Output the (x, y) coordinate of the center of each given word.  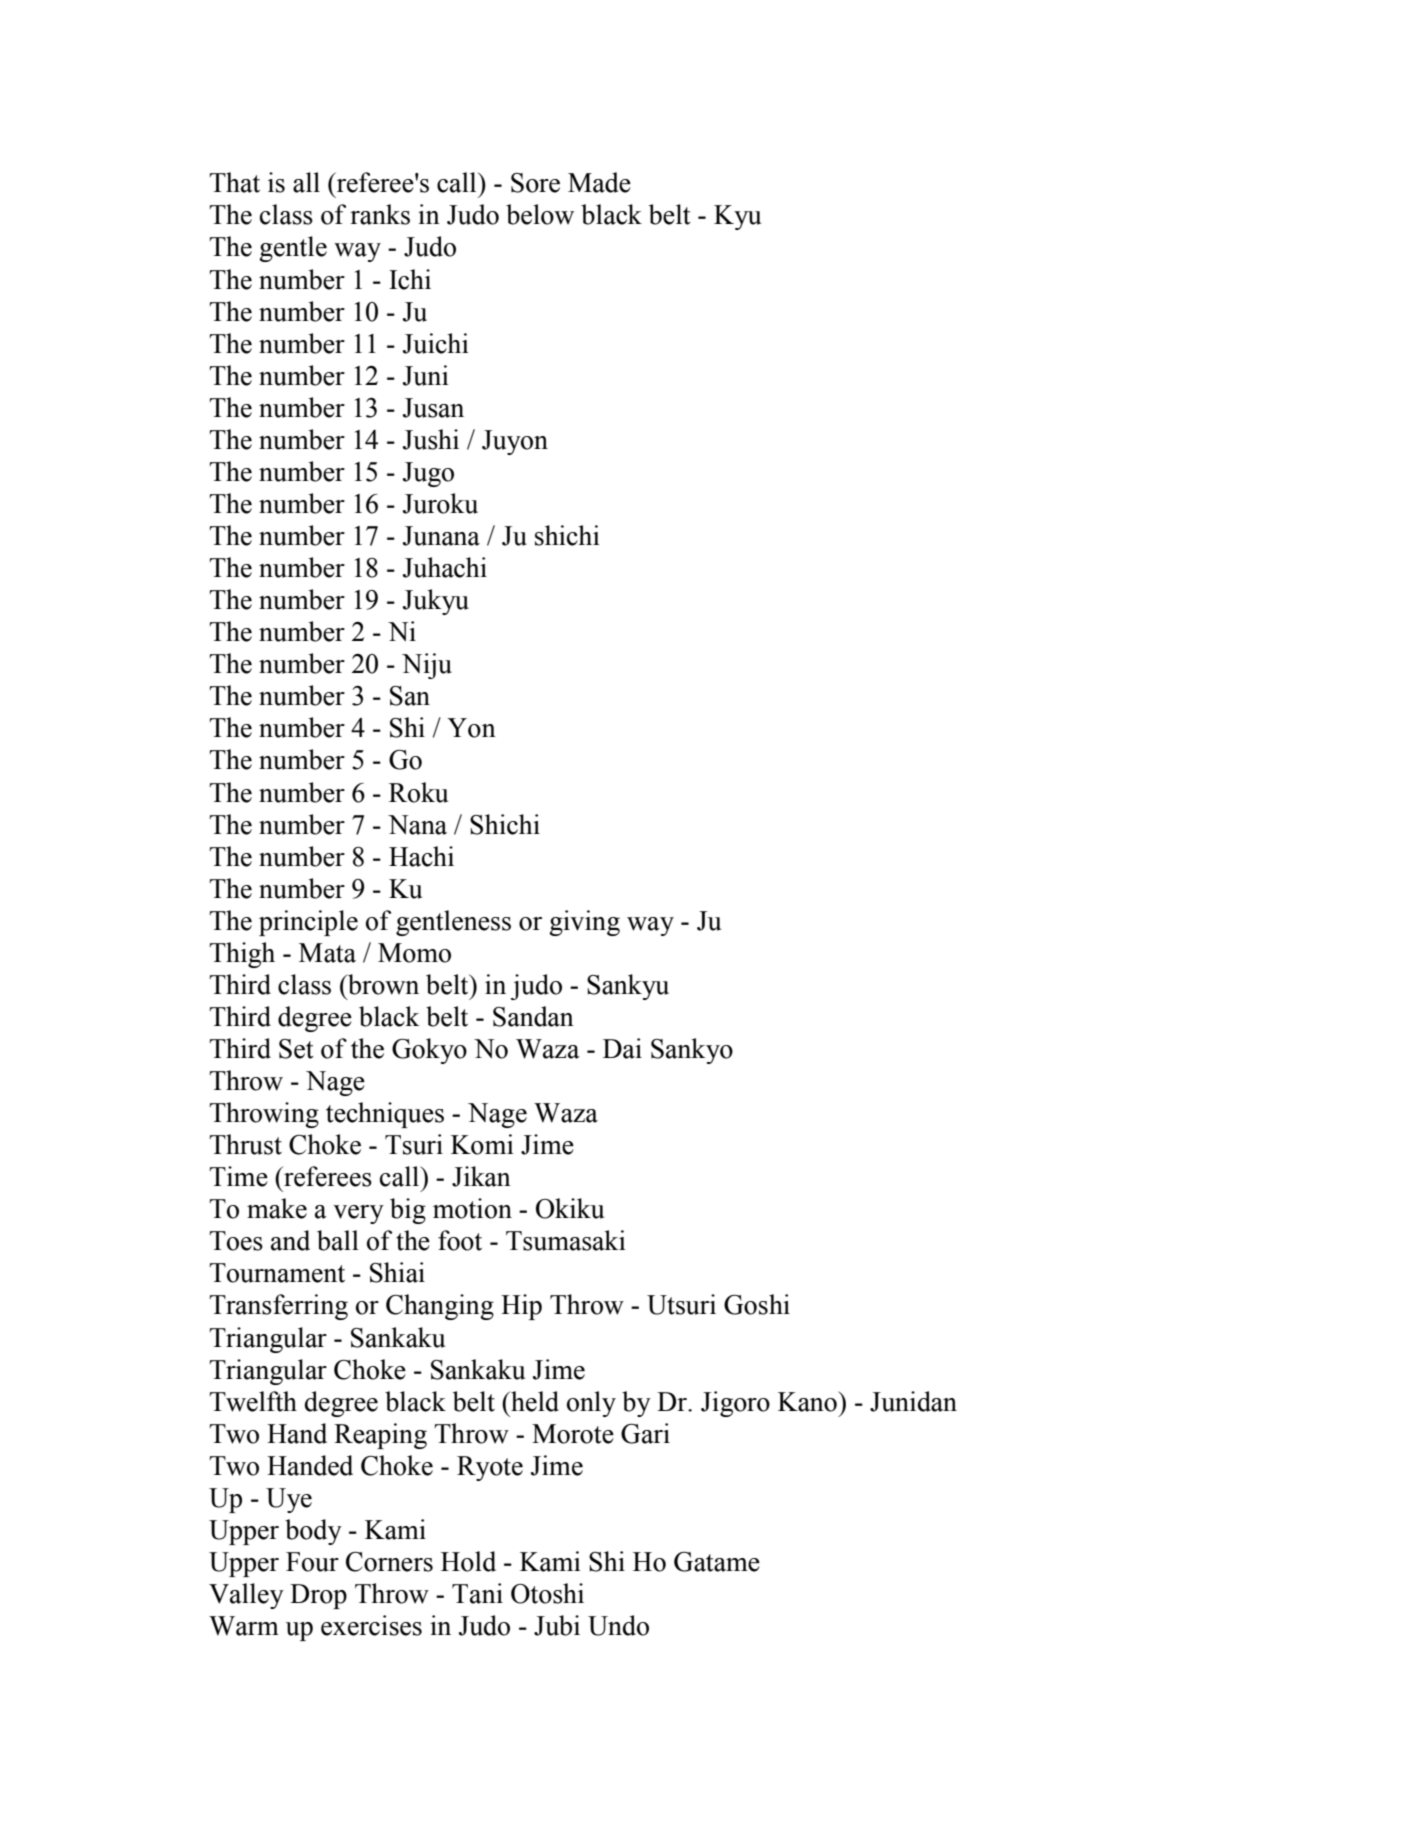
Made (599, 182)
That (234, 182)
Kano (808, 1401)
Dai (622, 1048)
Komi (482, 1144)
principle (308, 923)
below (540, 214)
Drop (318, 1596)
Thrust (245, 1144)
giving (584, 923)
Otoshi (547, 1593)
